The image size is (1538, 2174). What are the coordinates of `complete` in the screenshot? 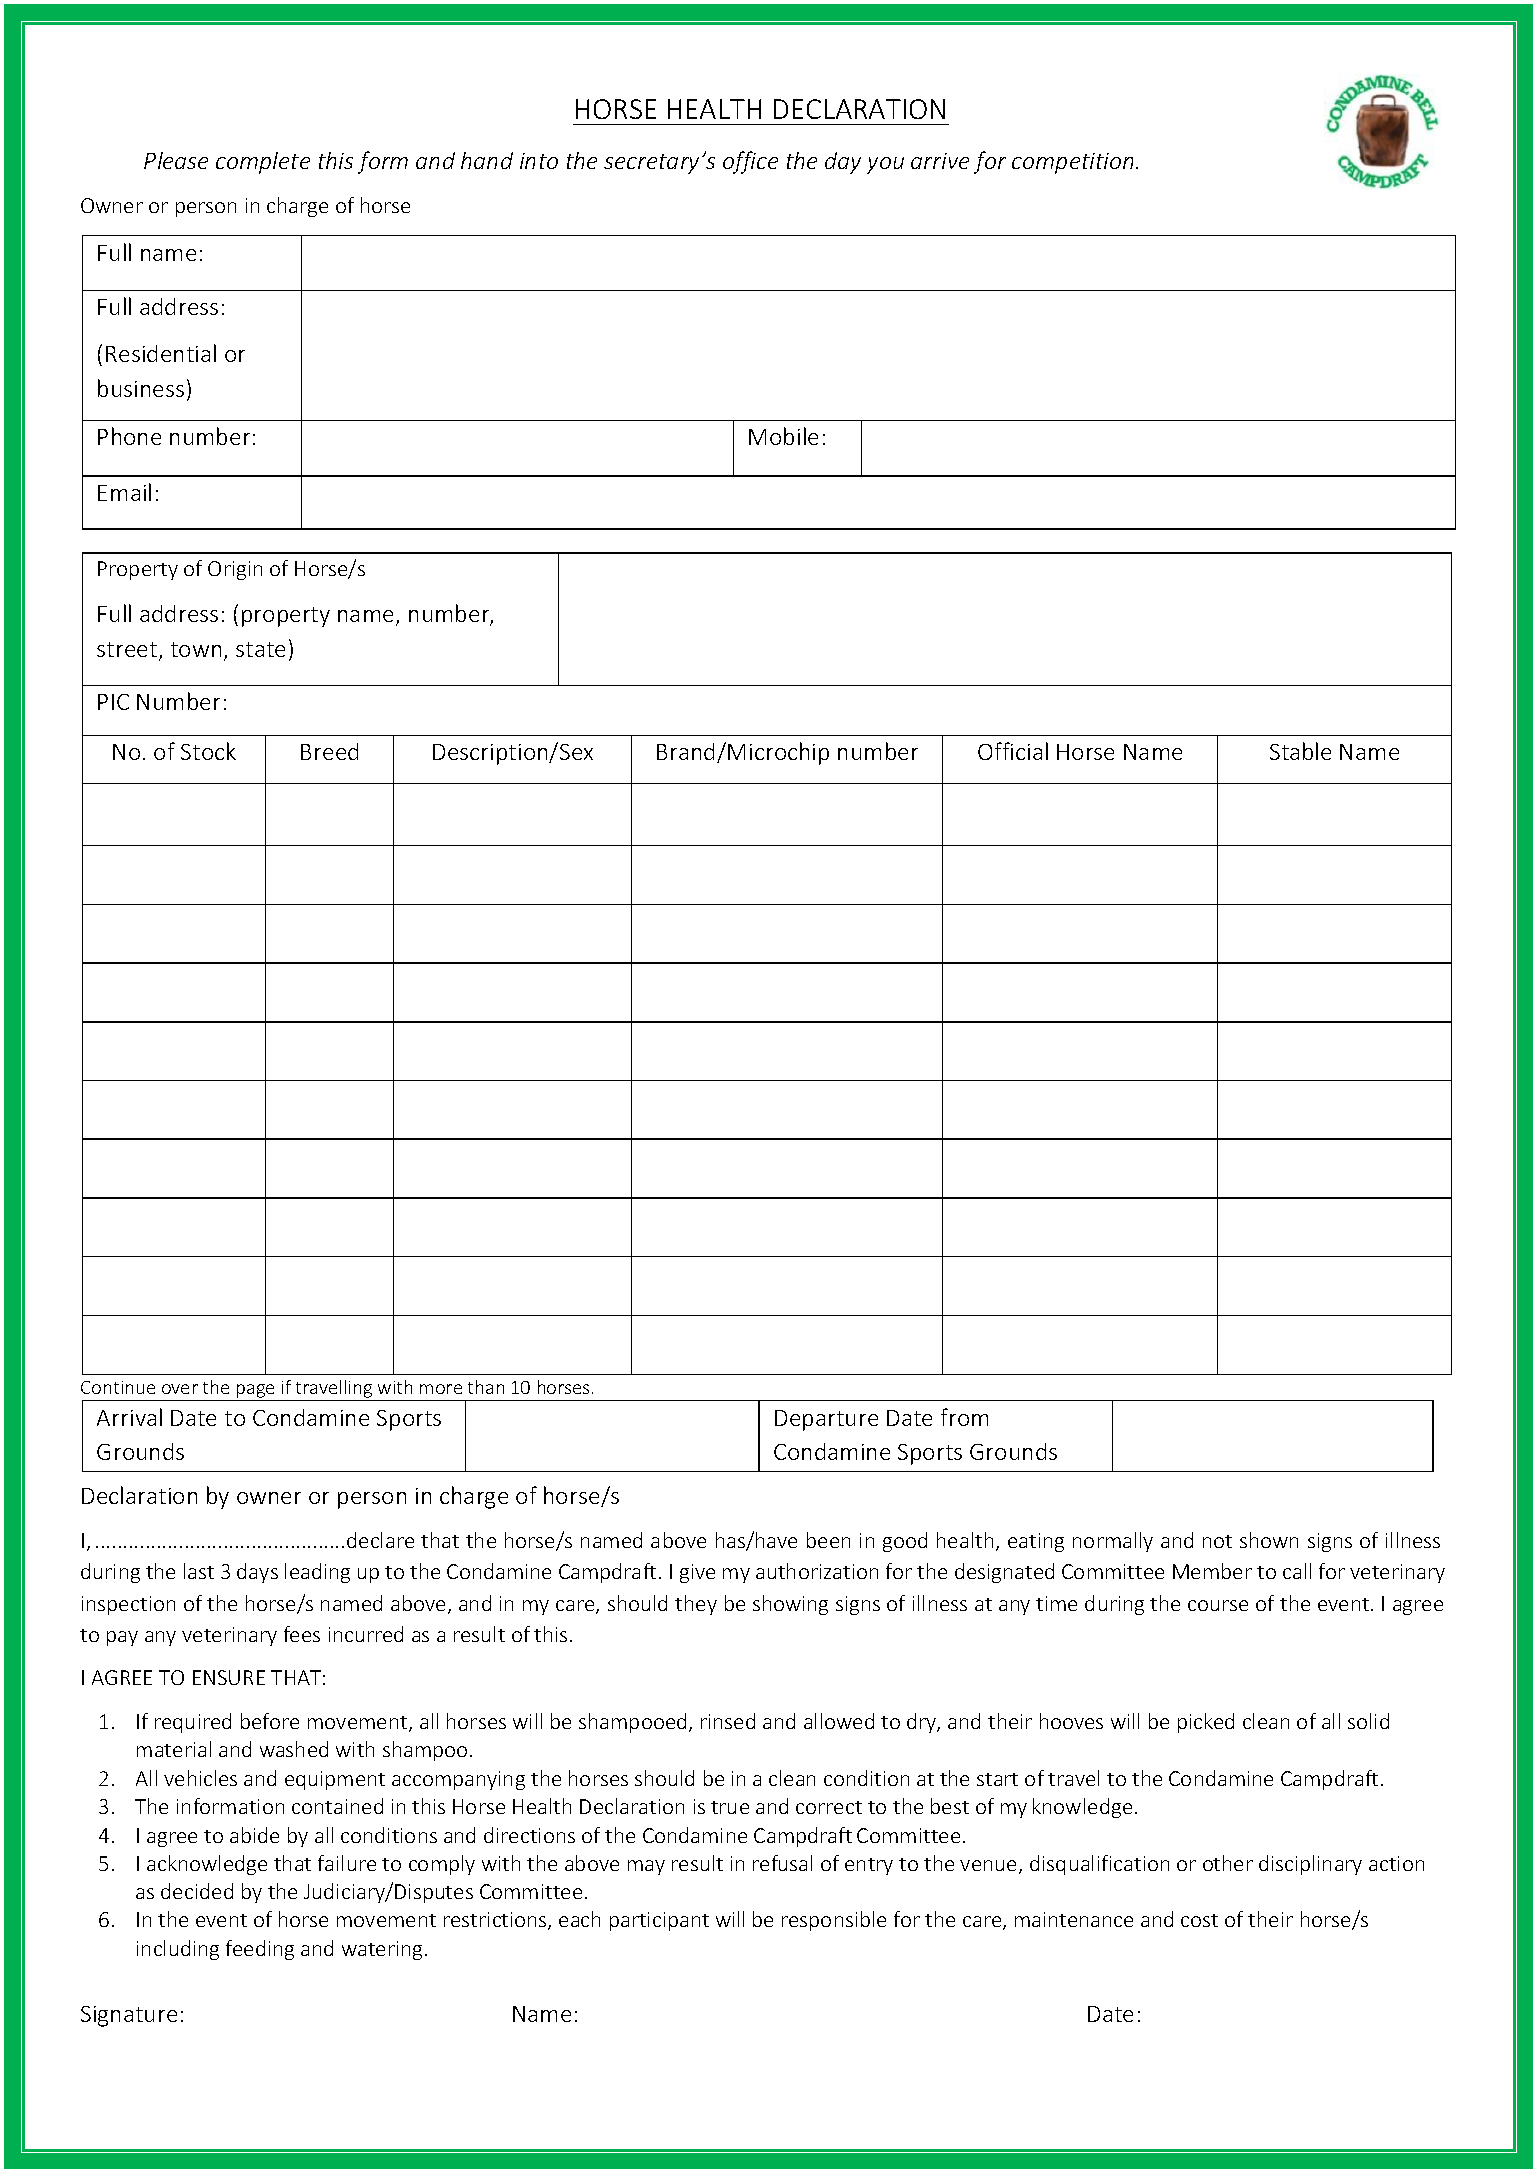 It's located at (263, 163).
